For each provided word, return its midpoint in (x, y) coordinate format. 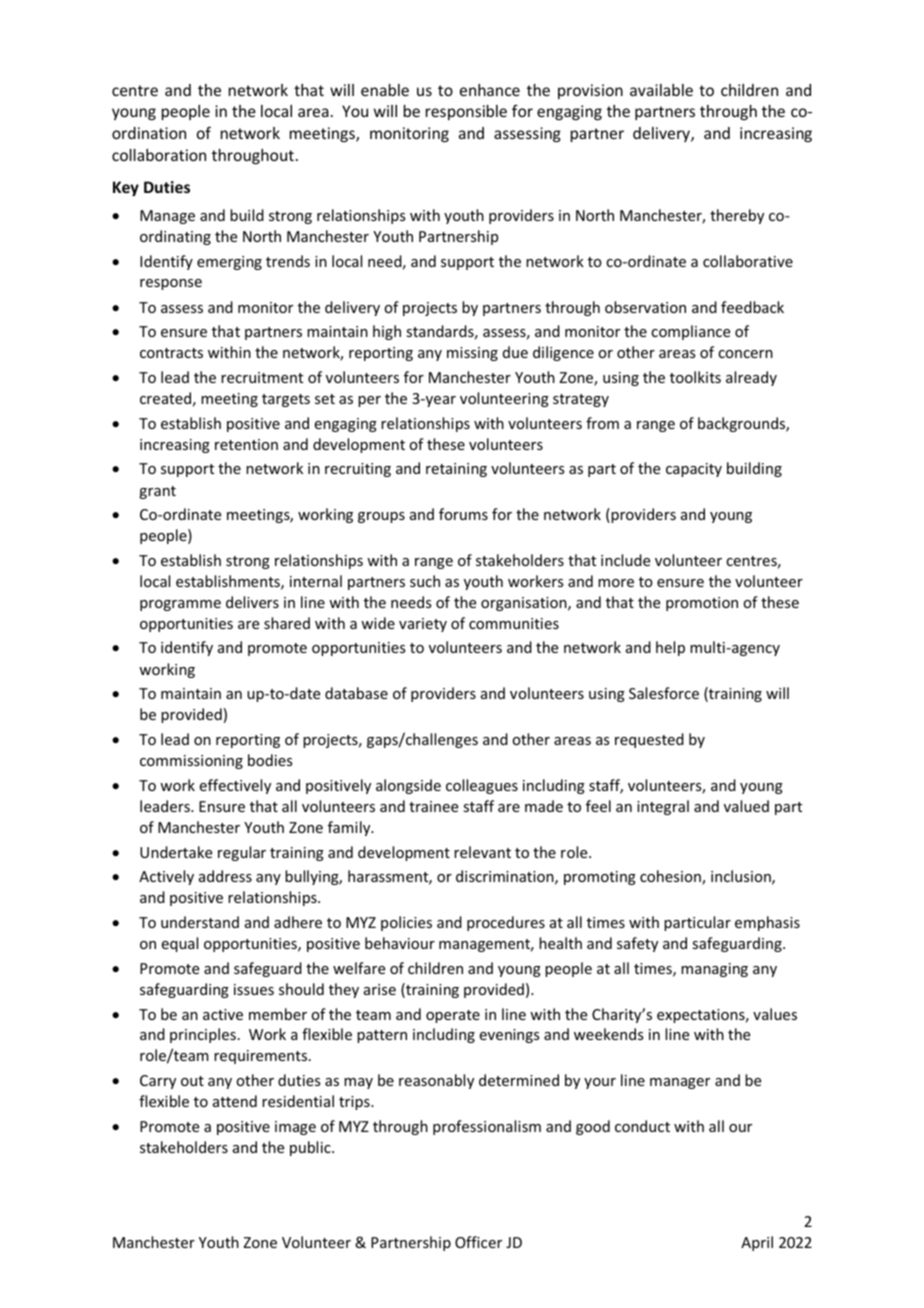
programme (180, 605)
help (670, 648)
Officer (478, 1242)
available (661, 90)
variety (423, 625)
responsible (466, 112)
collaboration (159, 155)
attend (235, 1101)
